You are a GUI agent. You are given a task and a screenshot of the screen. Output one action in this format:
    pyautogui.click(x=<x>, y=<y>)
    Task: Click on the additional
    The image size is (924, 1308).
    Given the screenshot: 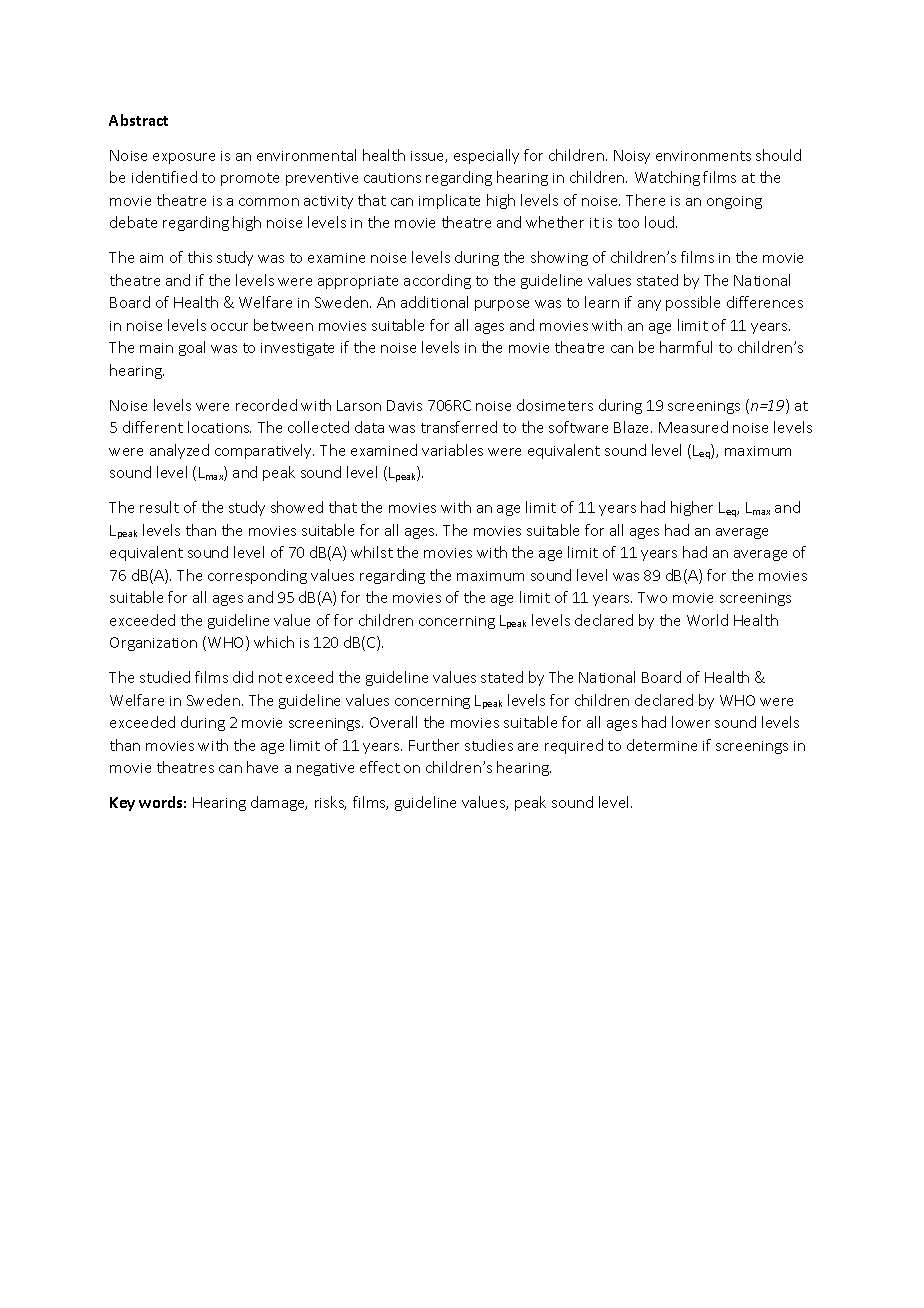 What is the action you would take?
    pyautogui.click(x=434, y=302)
